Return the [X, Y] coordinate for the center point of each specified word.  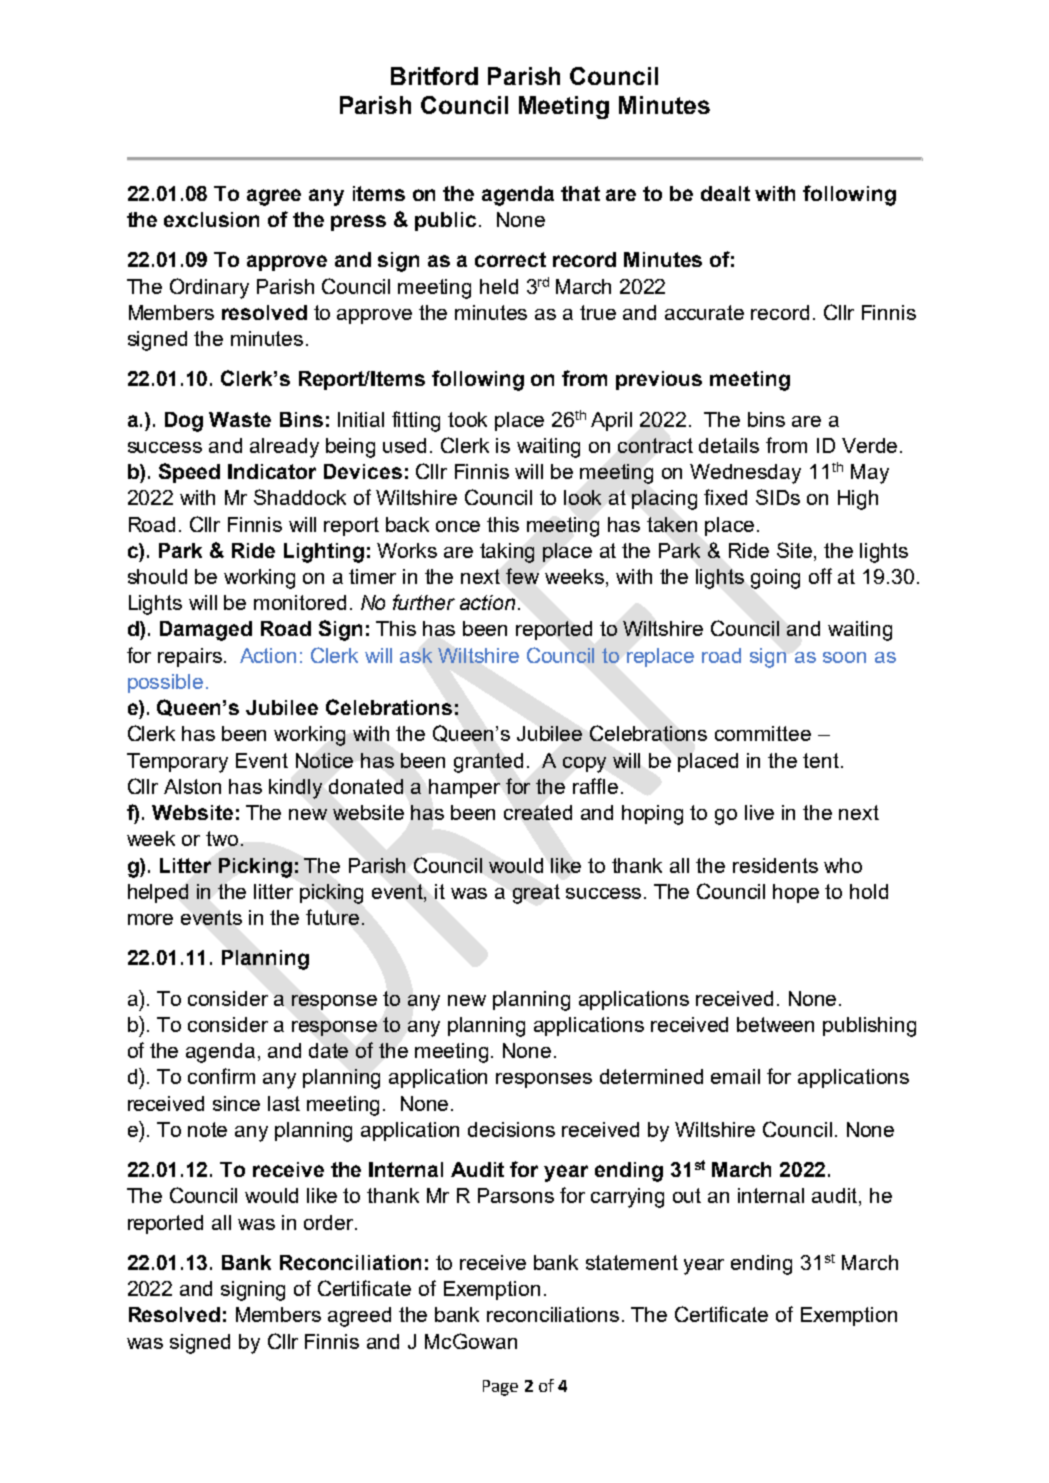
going [775, 579]
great [536, 894]
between [775, 1024]
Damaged [206, 631]
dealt [725, 193]
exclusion [211, 219]
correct [510, 259]
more [150, 919]
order [330, 1222]
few [522, 576]
